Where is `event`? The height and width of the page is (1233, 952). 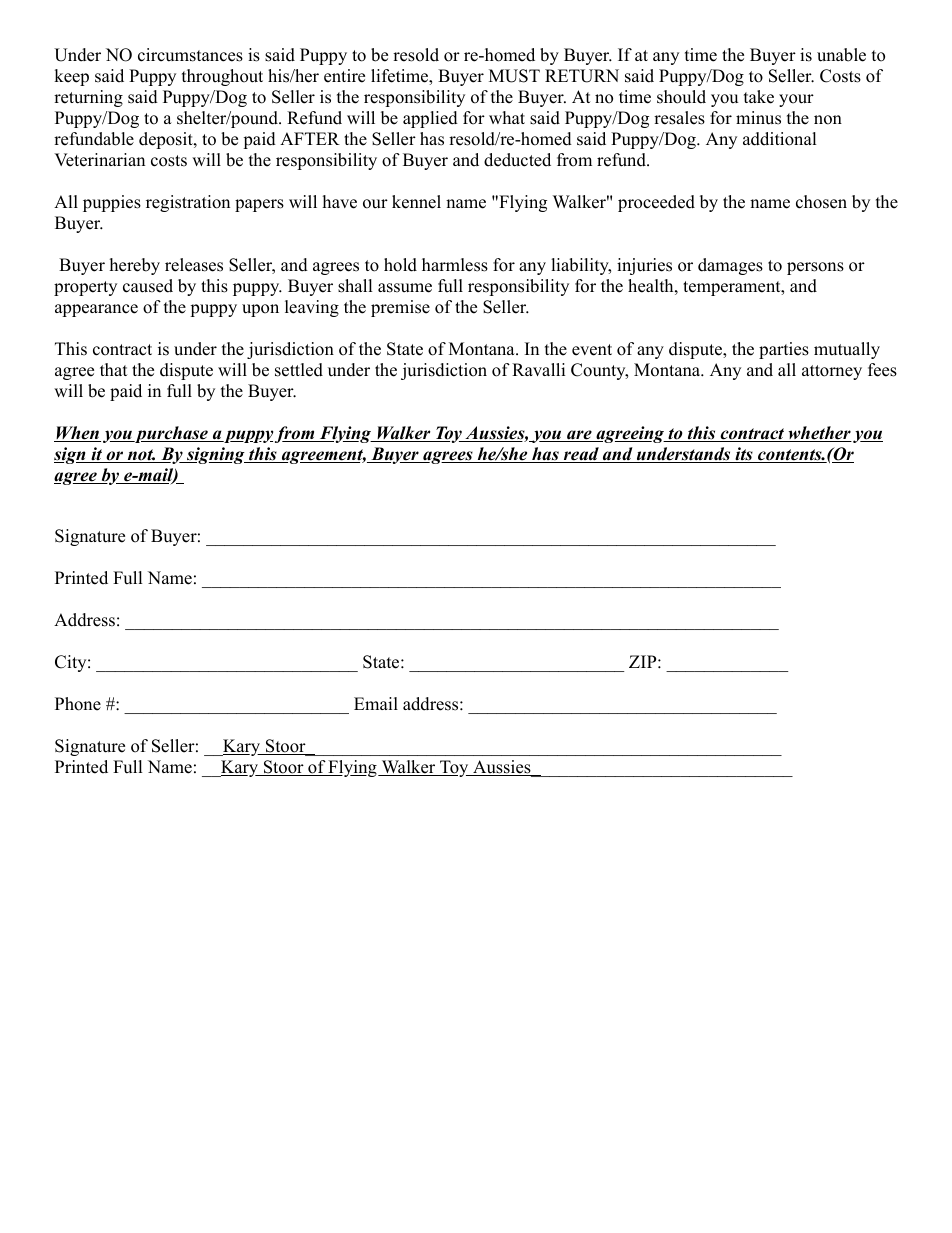
event is located at coordinates (592, 350).
